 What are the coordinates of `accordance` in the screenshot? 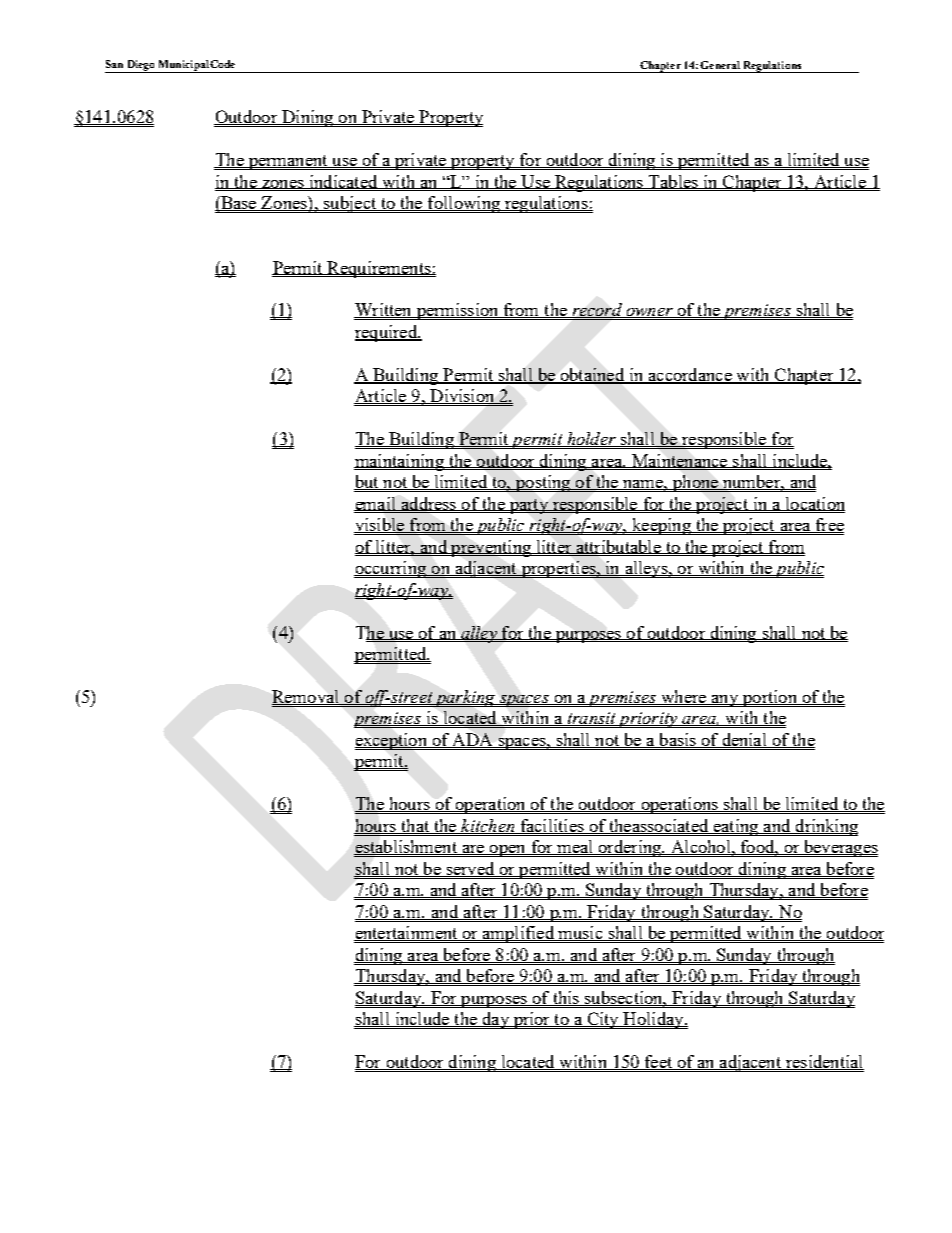 It's located at (690, 375).
